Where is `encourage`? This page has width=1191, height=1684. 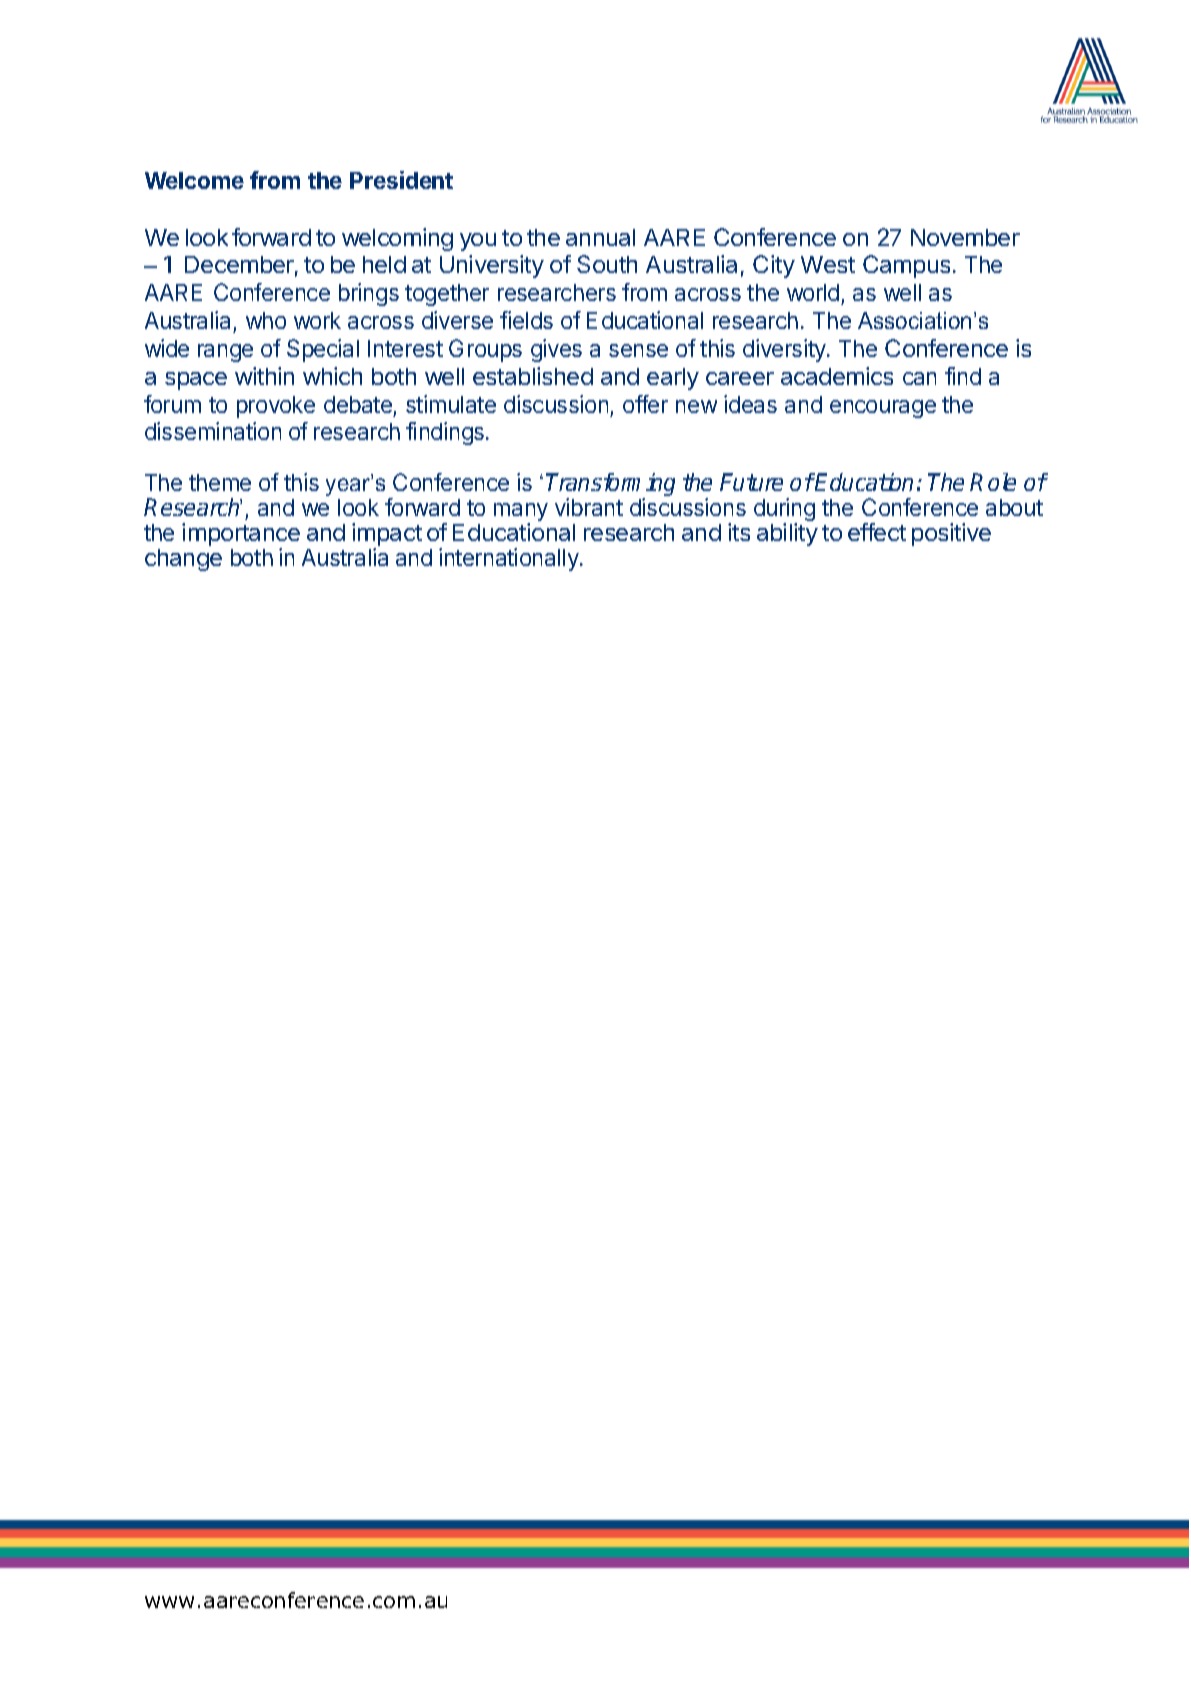 encourage is located at coordinates (883, 409).
